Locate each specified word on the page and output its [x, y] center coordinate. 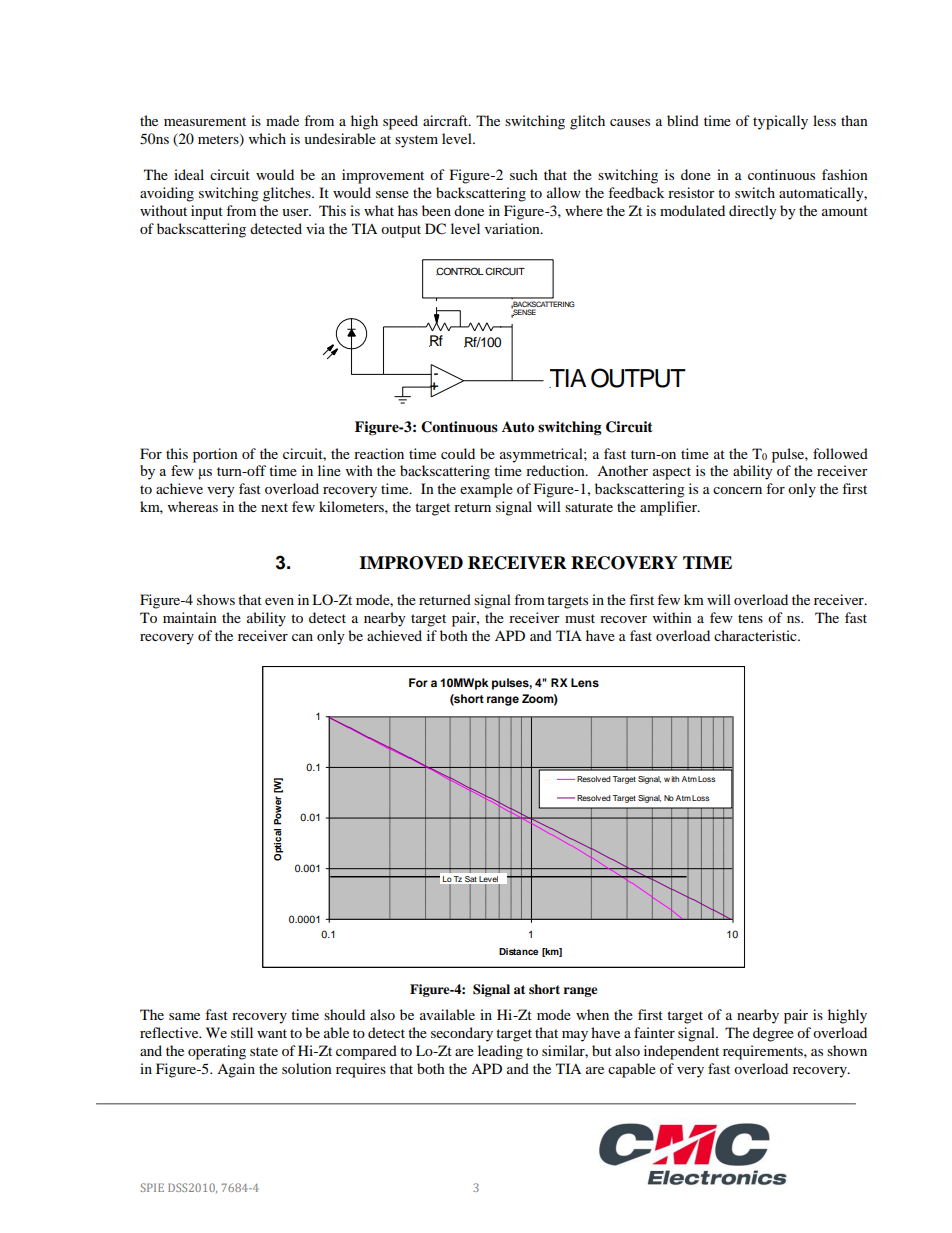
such [524, 174]
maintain [190, 617]
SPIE [152, 1187]
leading [500, 1052]
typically [780, 122]
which [267, 138]
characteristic [756, 635]
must [580, 618]
